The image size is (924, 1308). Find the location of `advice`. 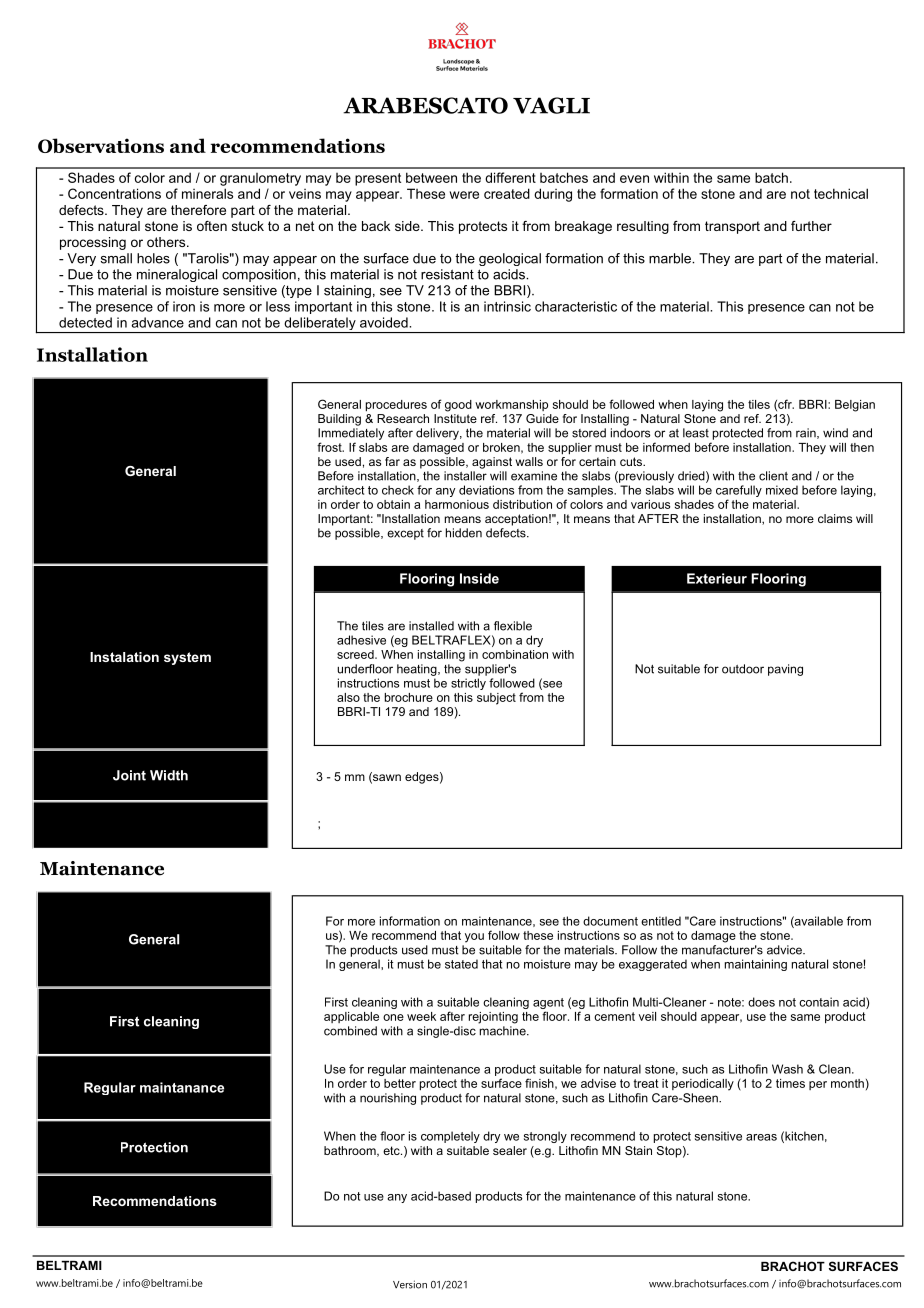

advice is located at coordinates (785, 950).
